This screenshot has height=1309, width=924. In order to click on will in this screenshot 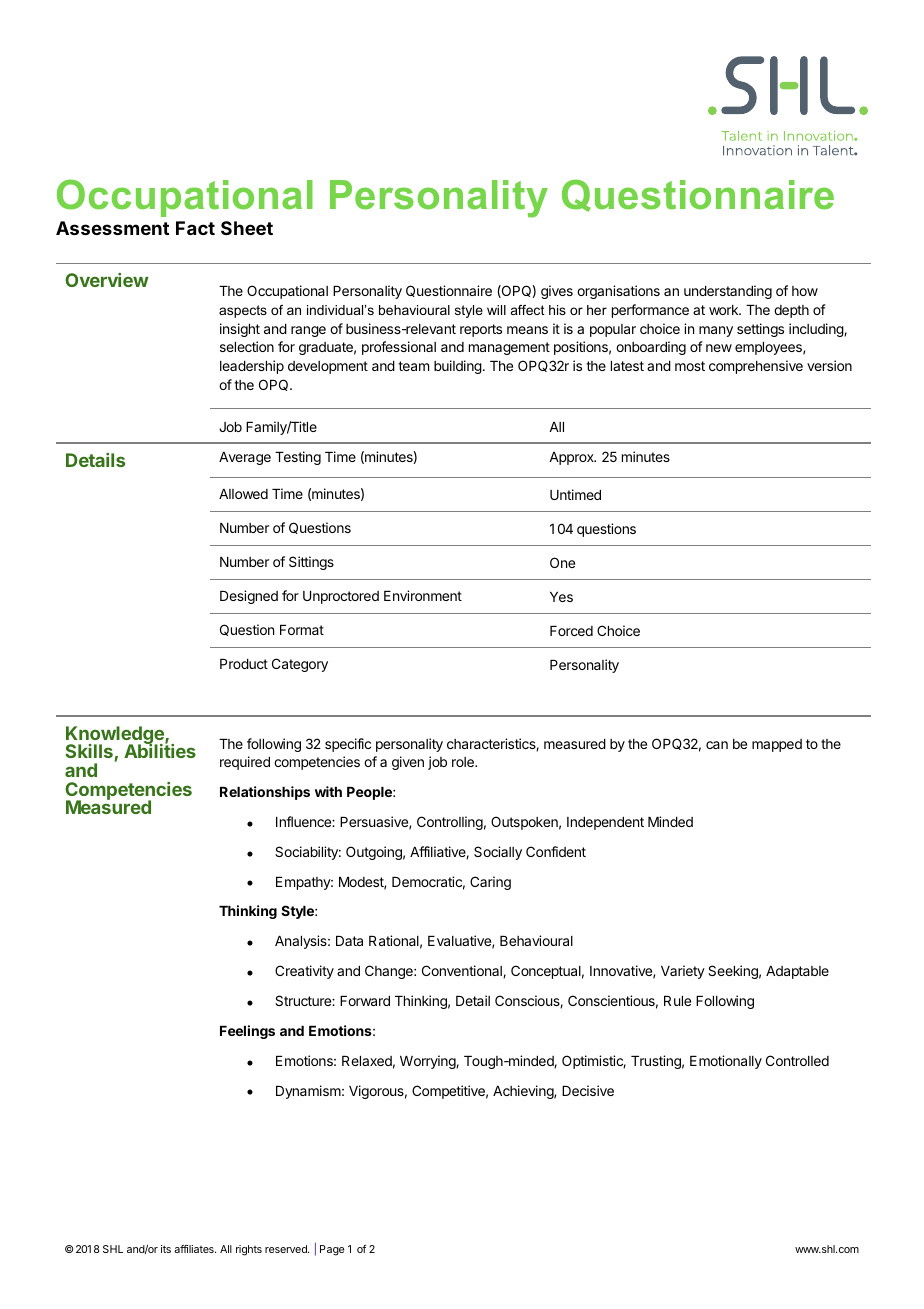, I will do `click(496, 310)`.
